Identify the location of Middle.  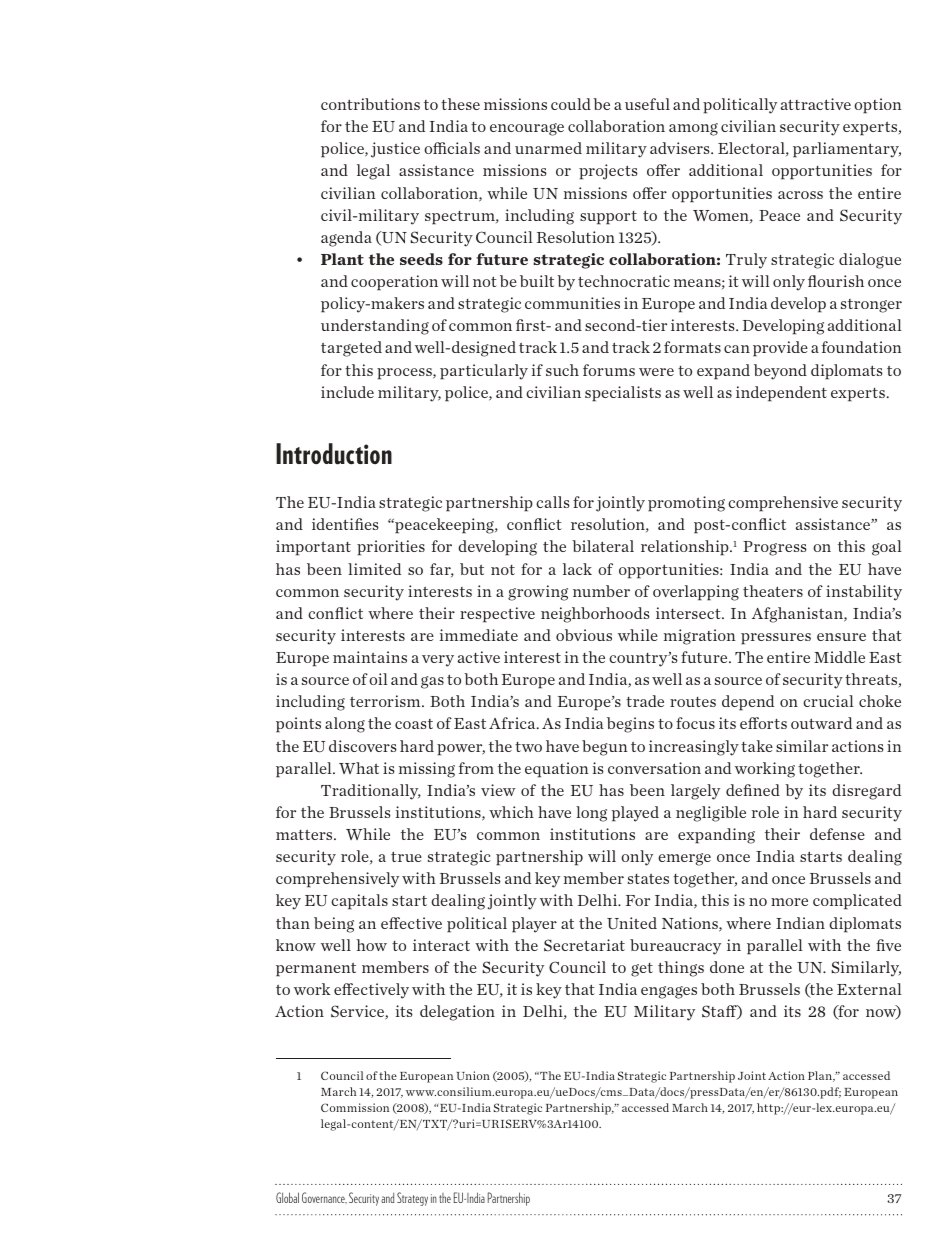
(839, 657).
